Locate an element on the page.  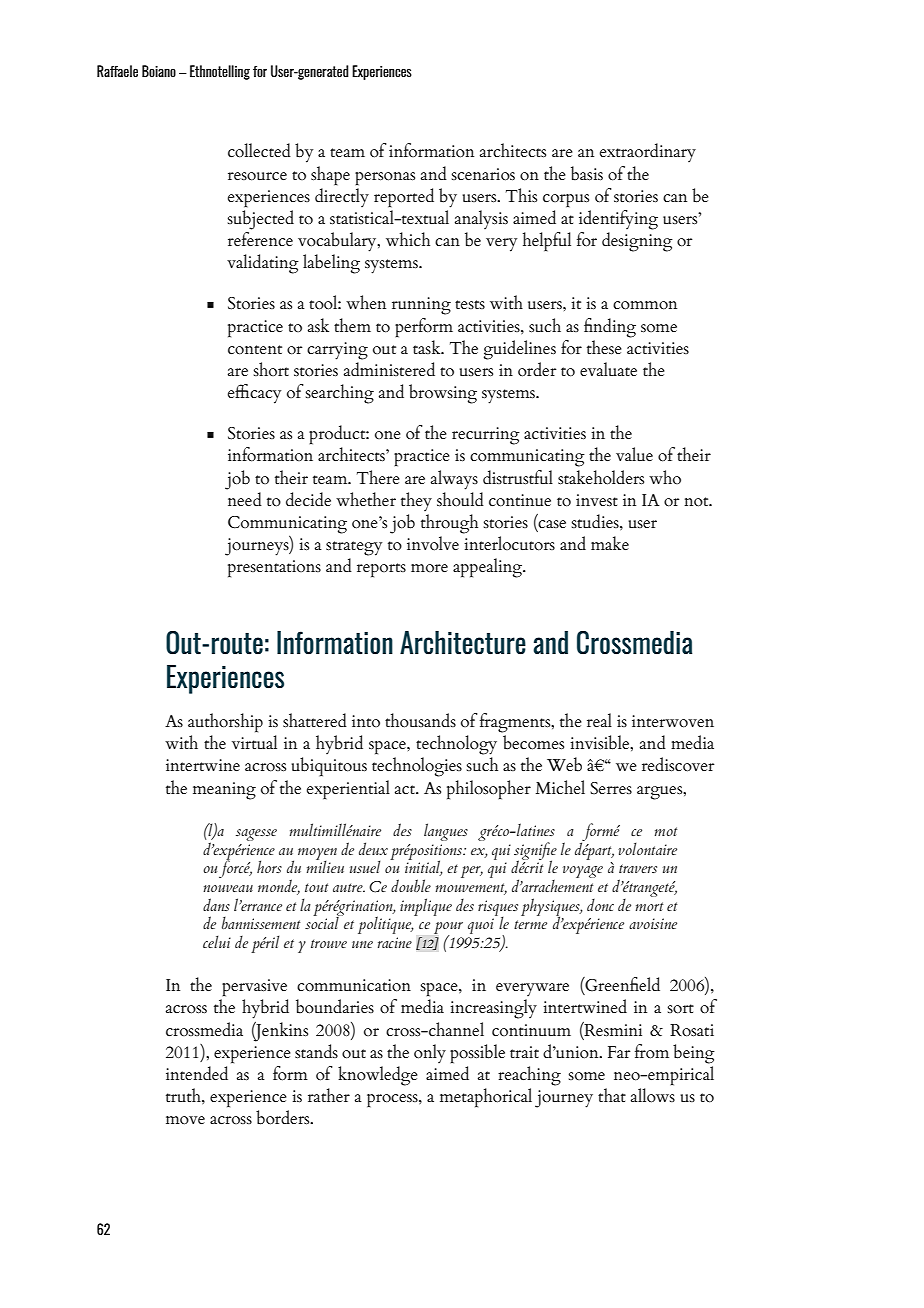
intended is located at coordinates (197, 1073).
